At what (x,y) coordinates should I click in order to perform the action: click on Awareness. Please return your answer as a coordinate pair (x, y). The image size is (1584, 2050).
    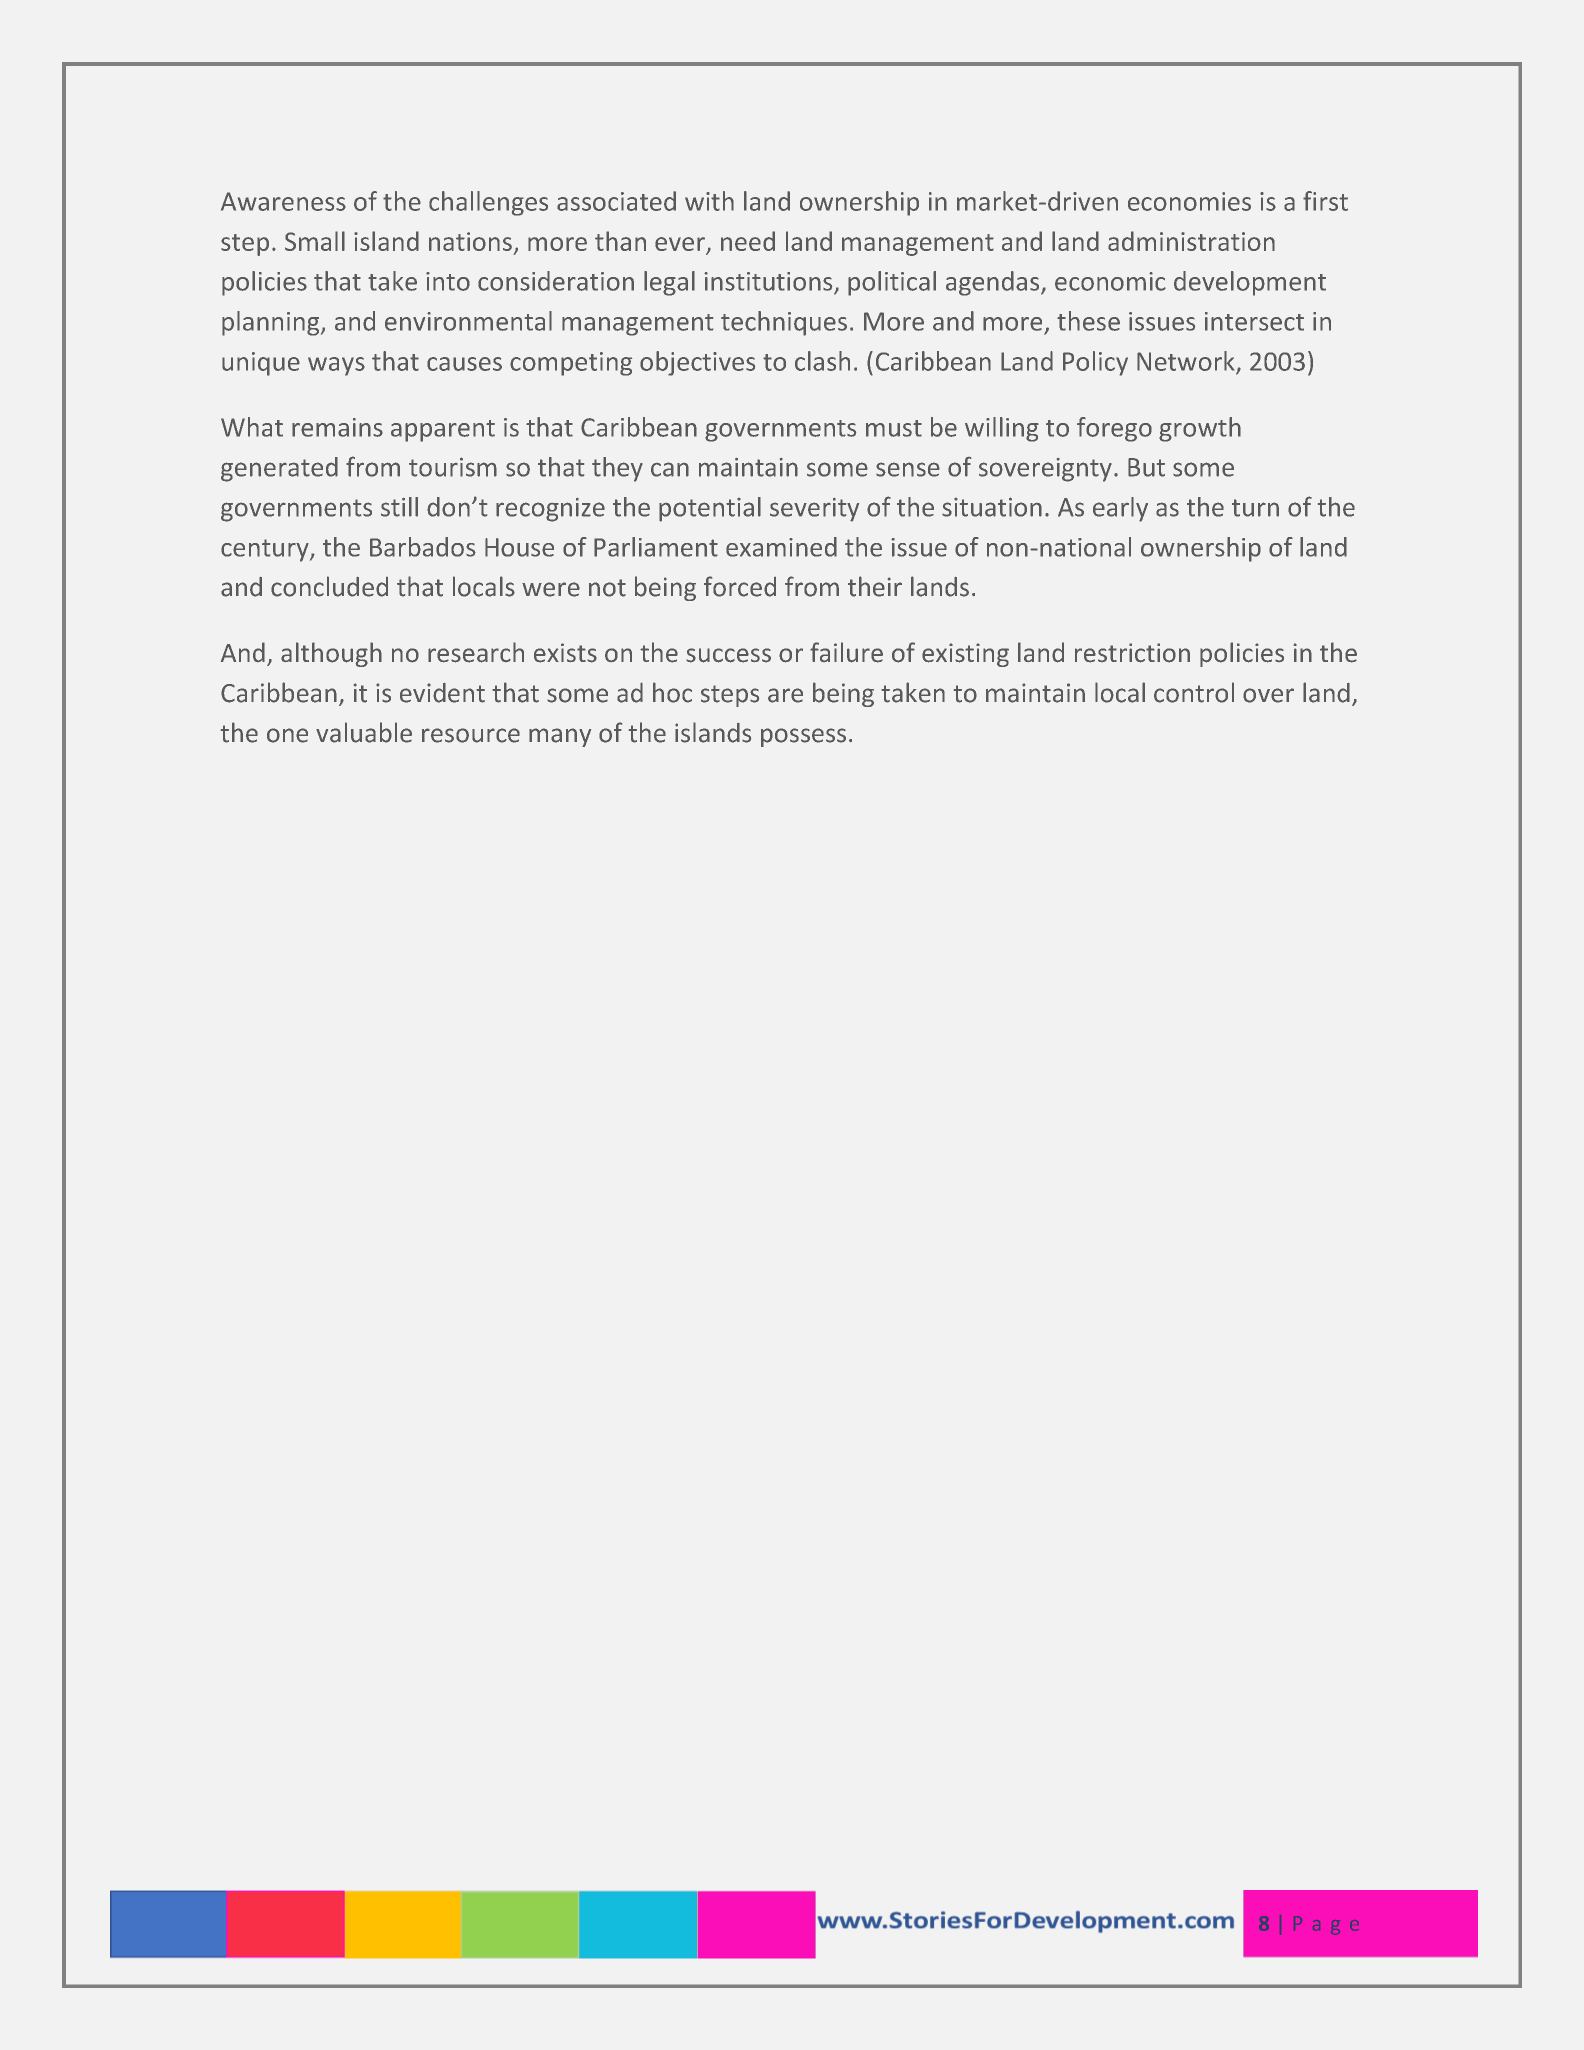
    Looking at the image, I should click on (283, 201).
